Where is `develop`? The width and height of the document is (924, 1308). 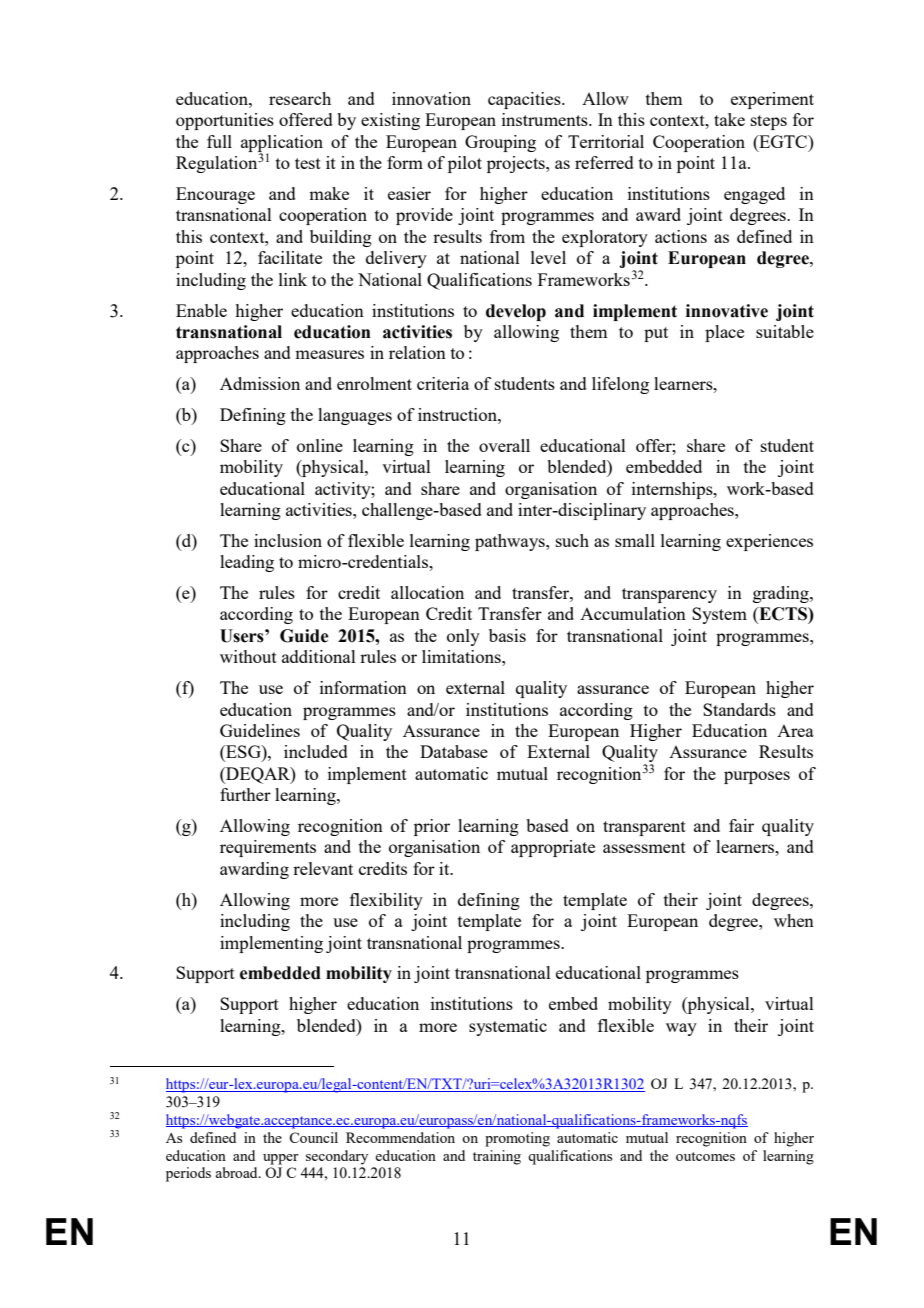 develop is located at coordinates (516, 312).
